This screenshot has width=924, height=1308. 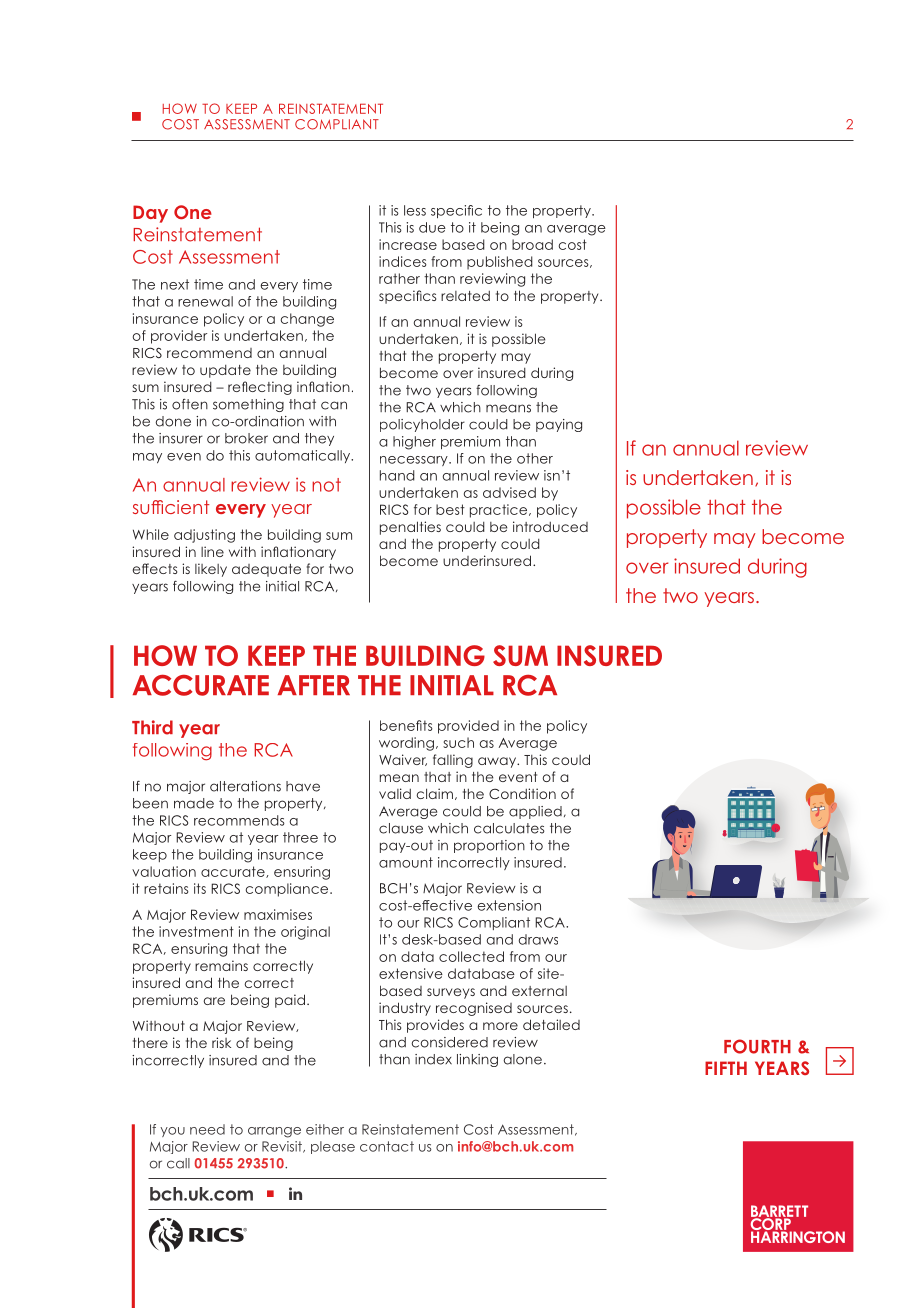 What do you see at coordinates (415, 461) in the screenshot?
I see `necessary` at bounding box center [415, 461].
